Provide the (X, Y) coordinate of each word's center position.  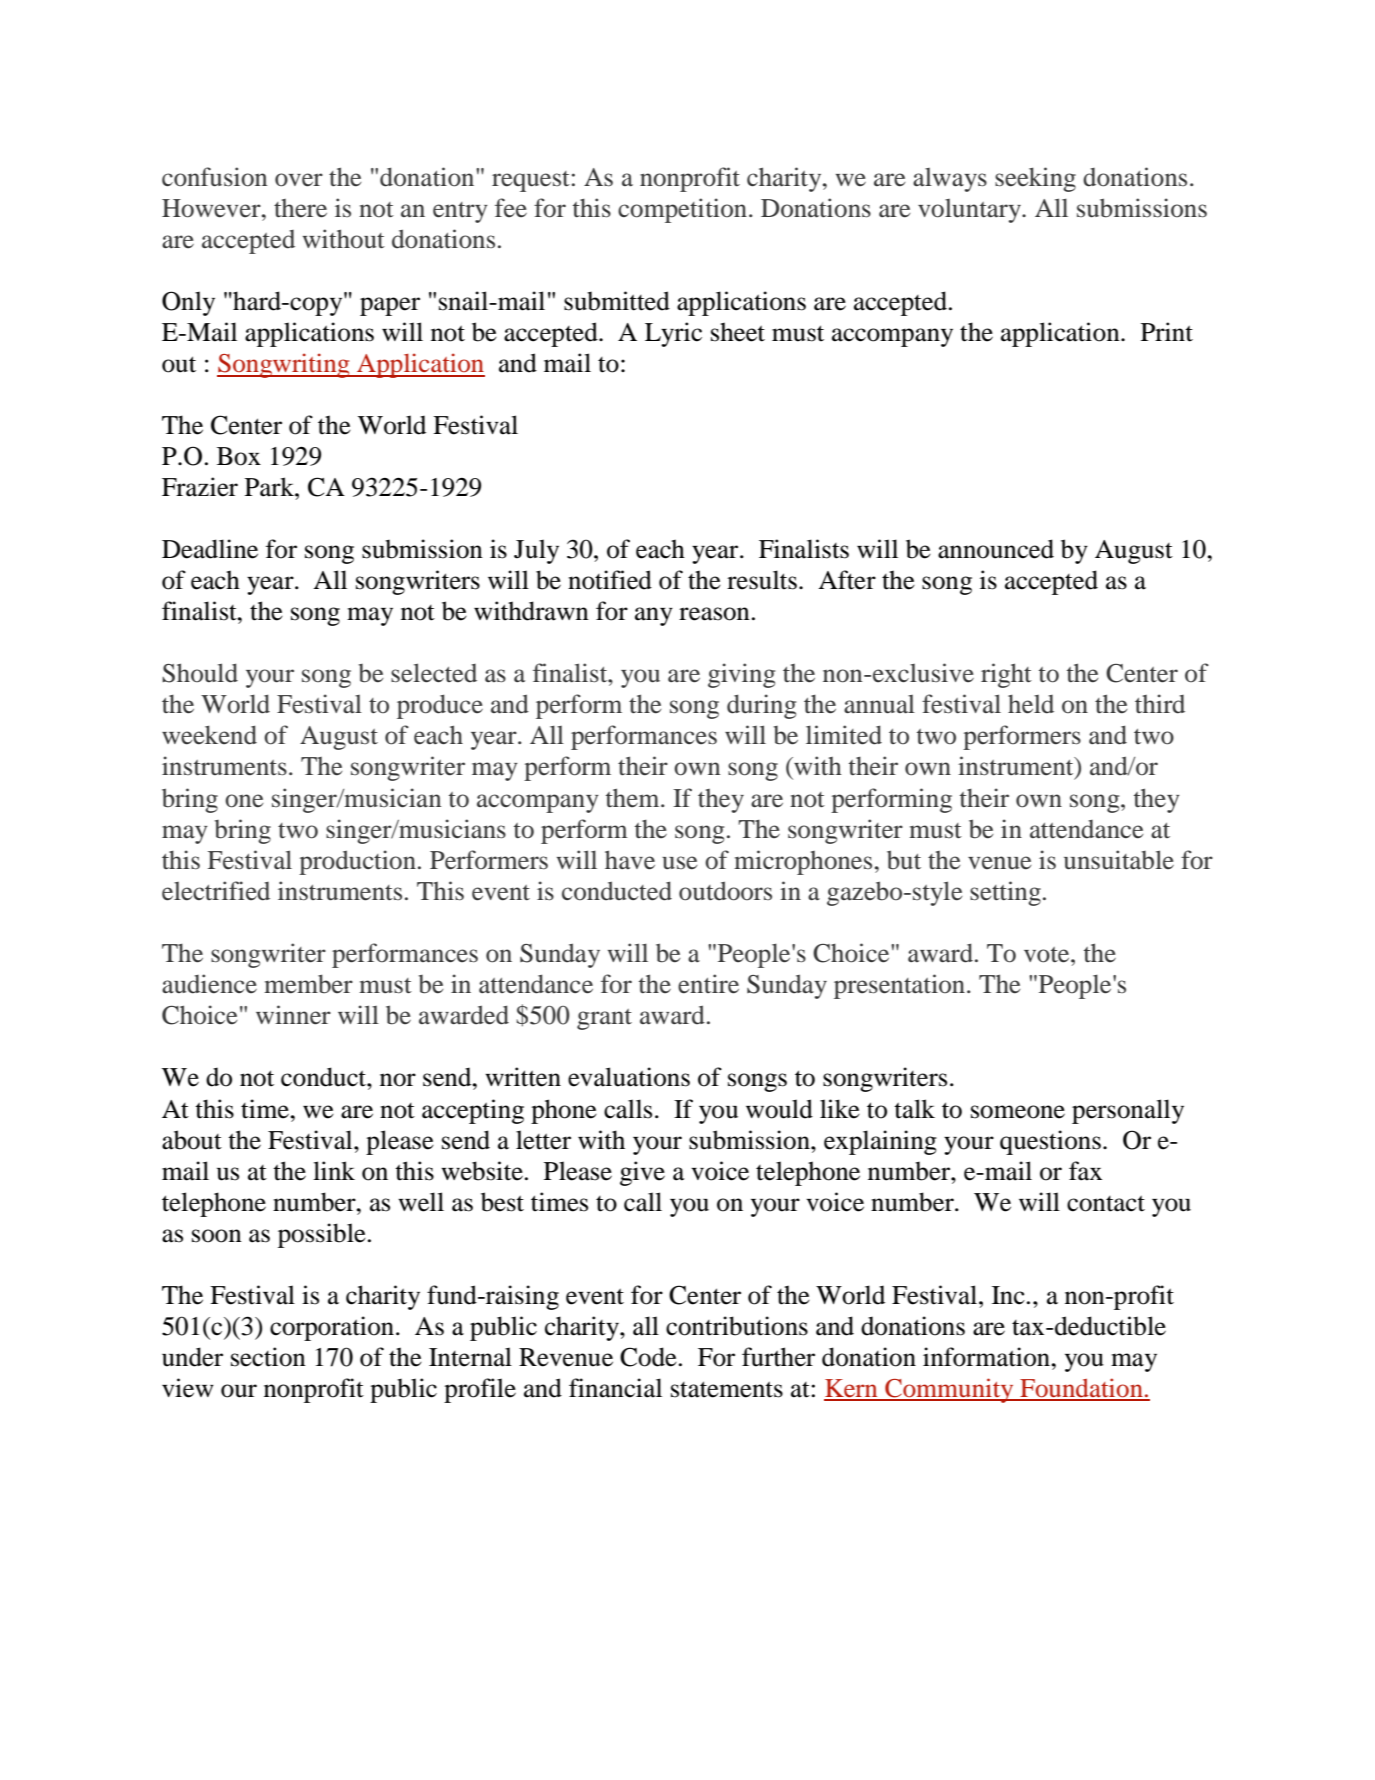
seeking (1035, 179)
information (988, 1357)
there (300, 208)
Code (648, 1357)
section (268, 1357)
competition (682, 210)
